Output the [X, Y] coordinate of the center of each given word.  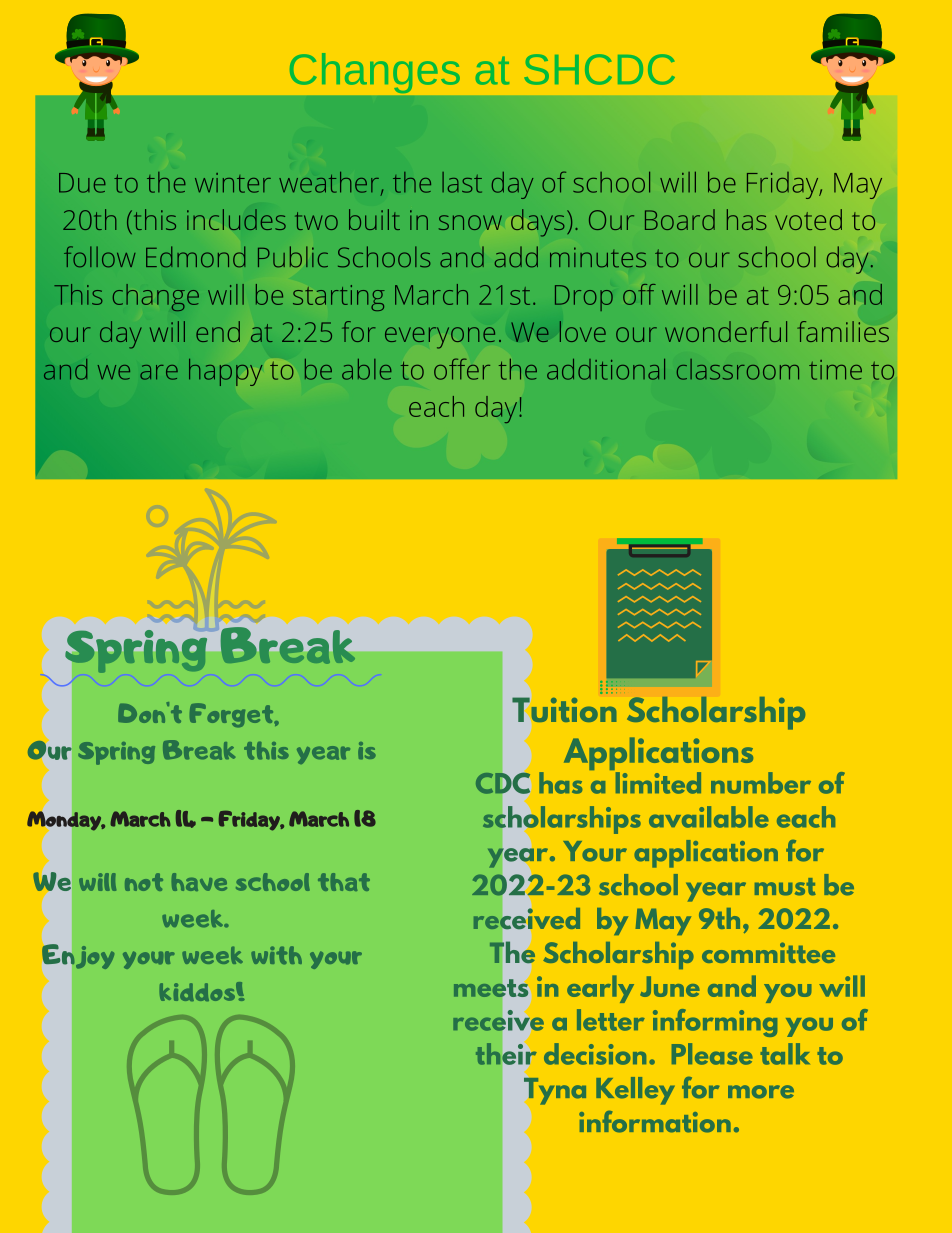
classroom [738, 369]
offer [462, 369]
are [159, 372]
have [199, 882]
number [761, 783]
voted [808, 219]
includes [236, 219]
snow [470, 222]
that [344, 882]
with [276, 955]
